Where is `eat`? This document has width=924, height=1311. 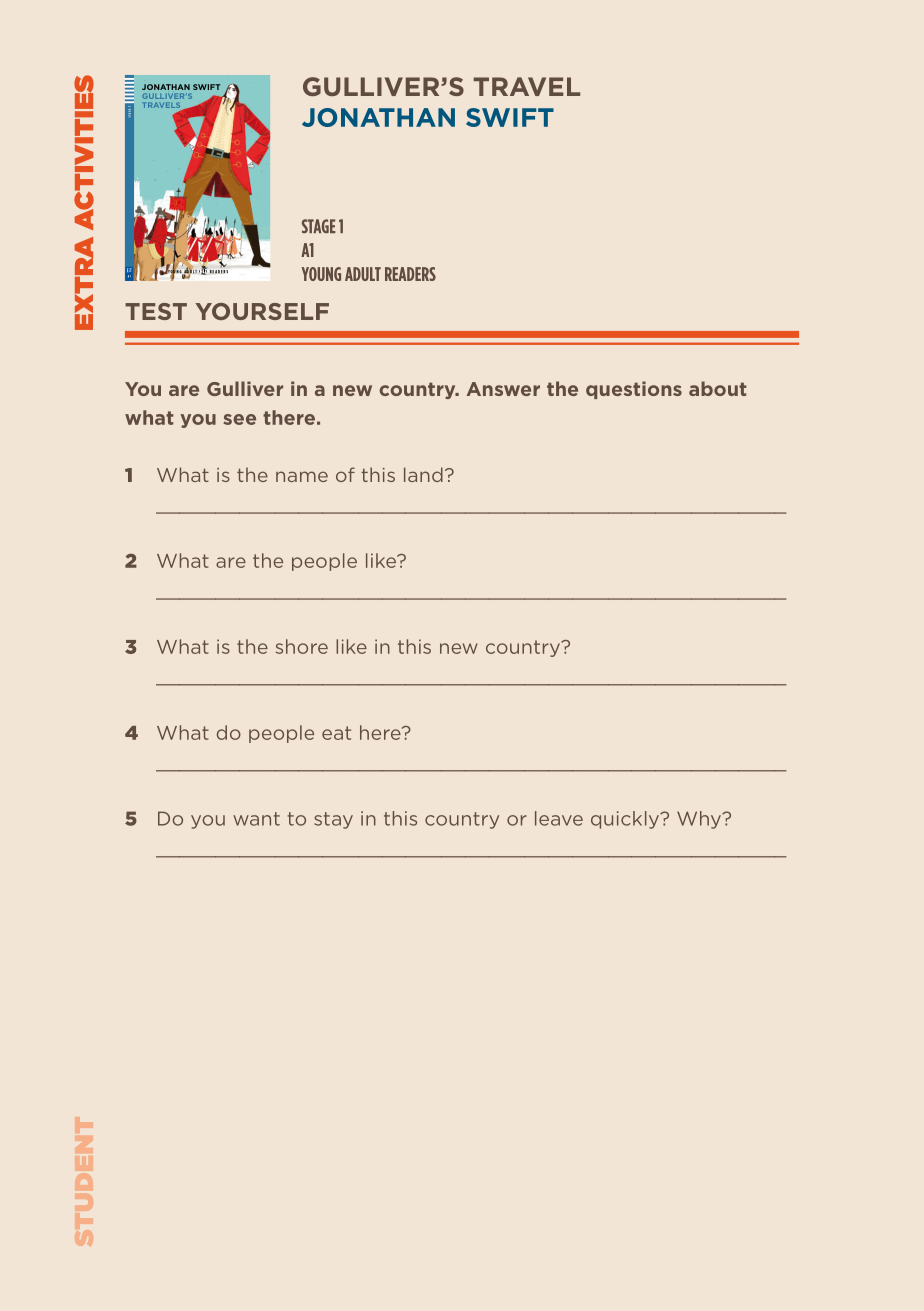 eat is located at coordinates (336, 733).
